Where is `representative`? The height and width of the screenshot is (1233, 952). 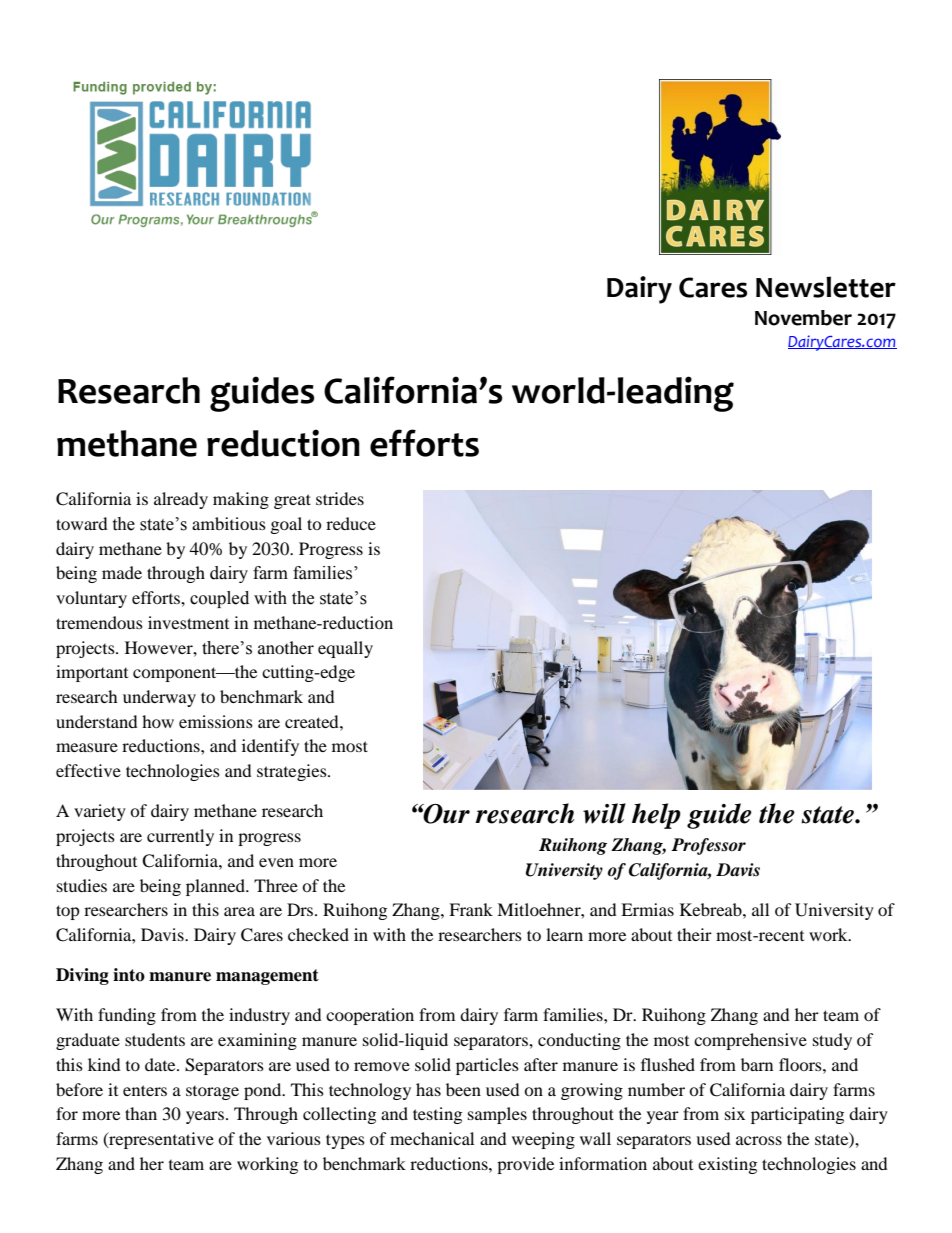
representative is located at coordinates (160, 1140).
